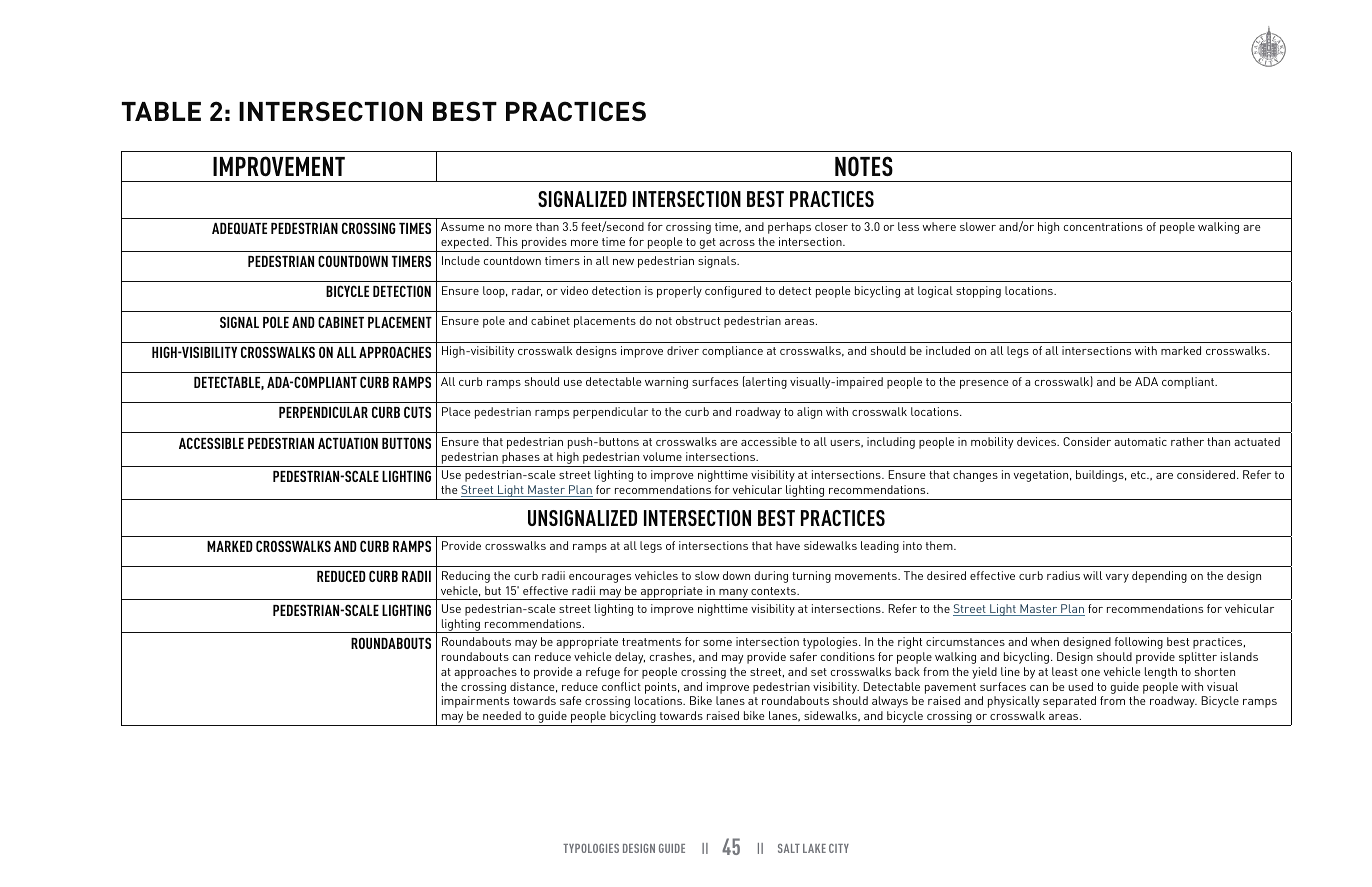 This screenshot has width=1372, height=887. Describe the element at coordinates (417, 412) in the screenshot. I see `CUTS` at that location.
